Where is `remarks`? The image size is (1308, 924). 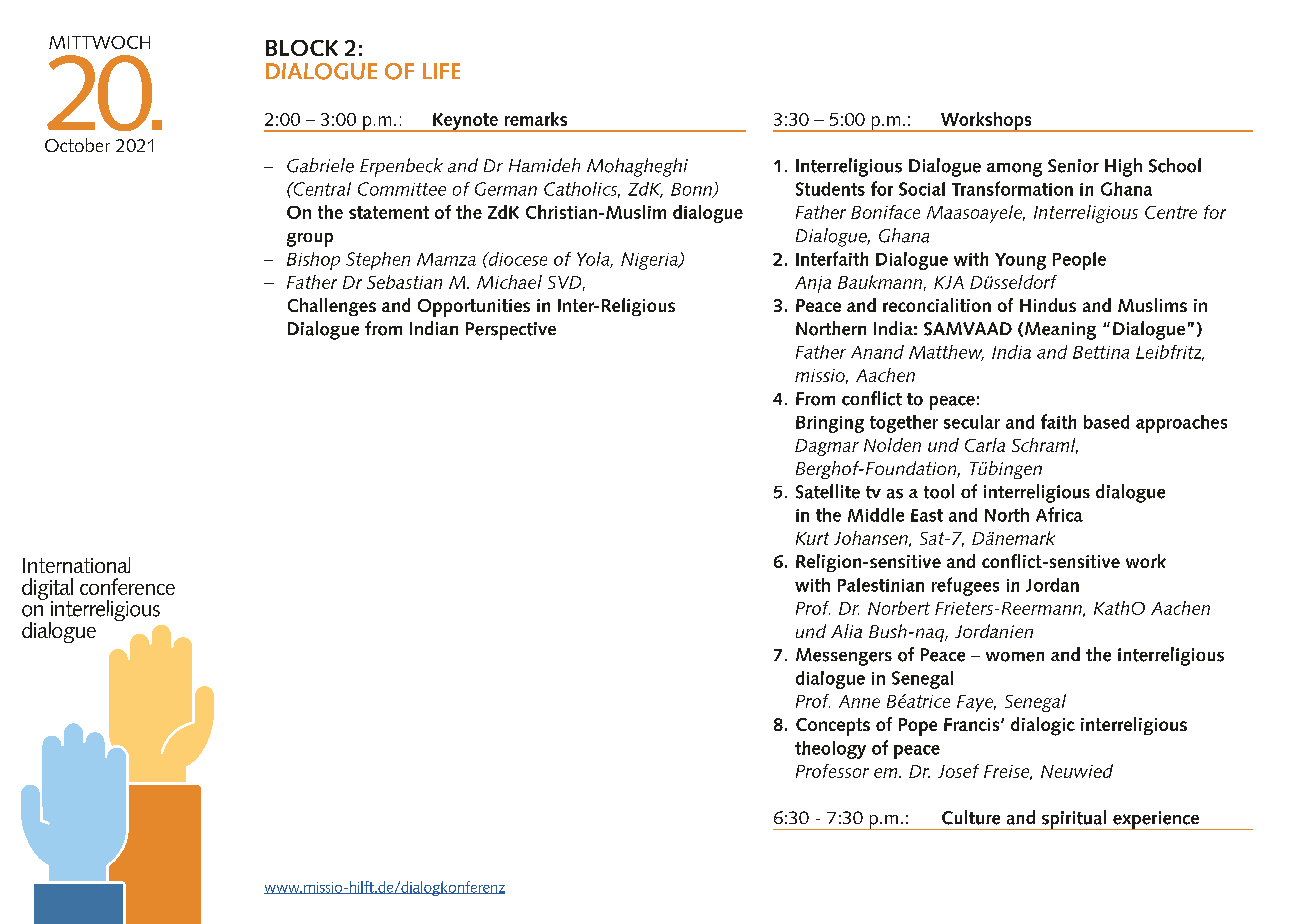 remarks is located at coordinates (536, 119).
